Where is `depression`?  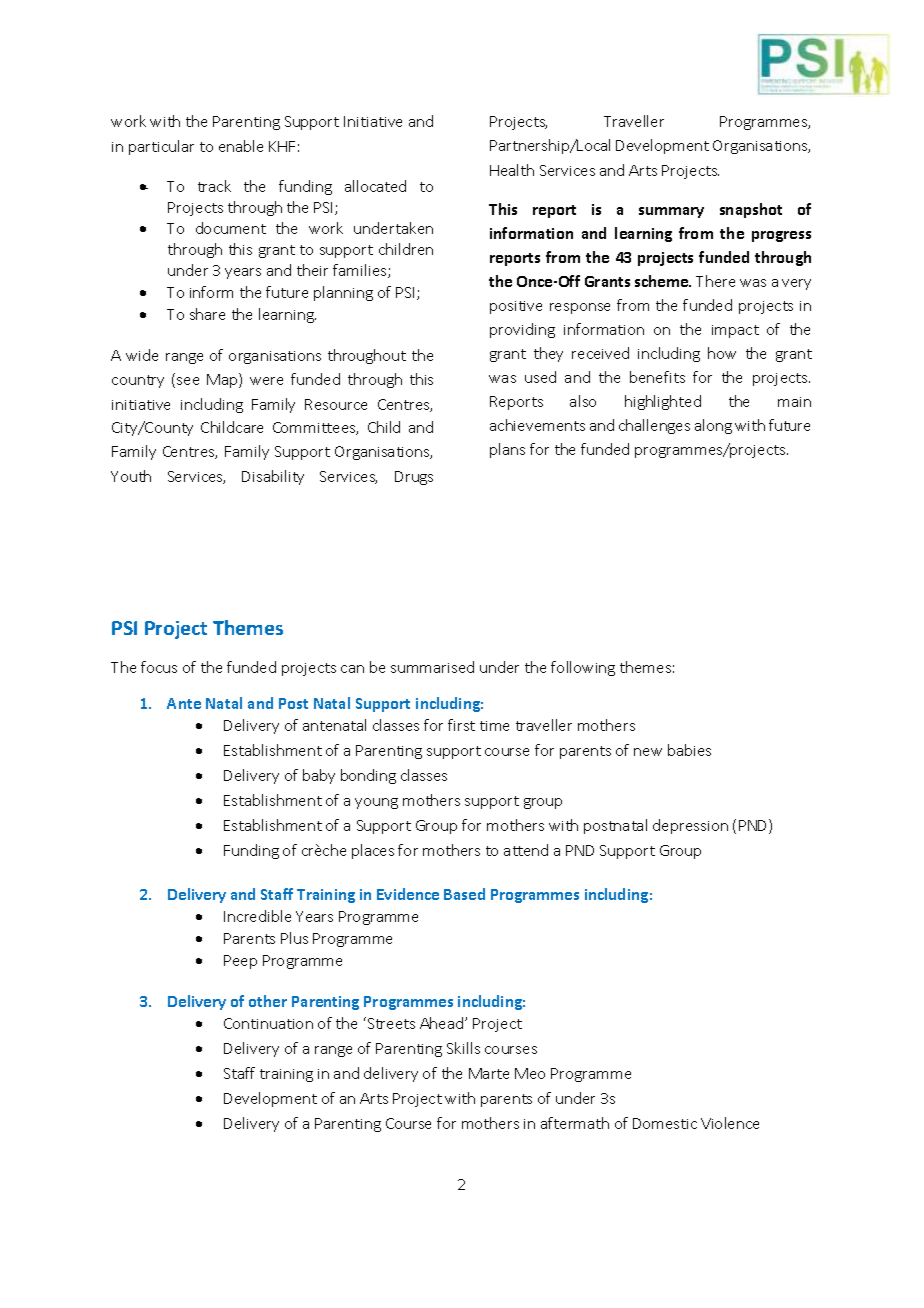
depression is located at coordinates (690, 826).
